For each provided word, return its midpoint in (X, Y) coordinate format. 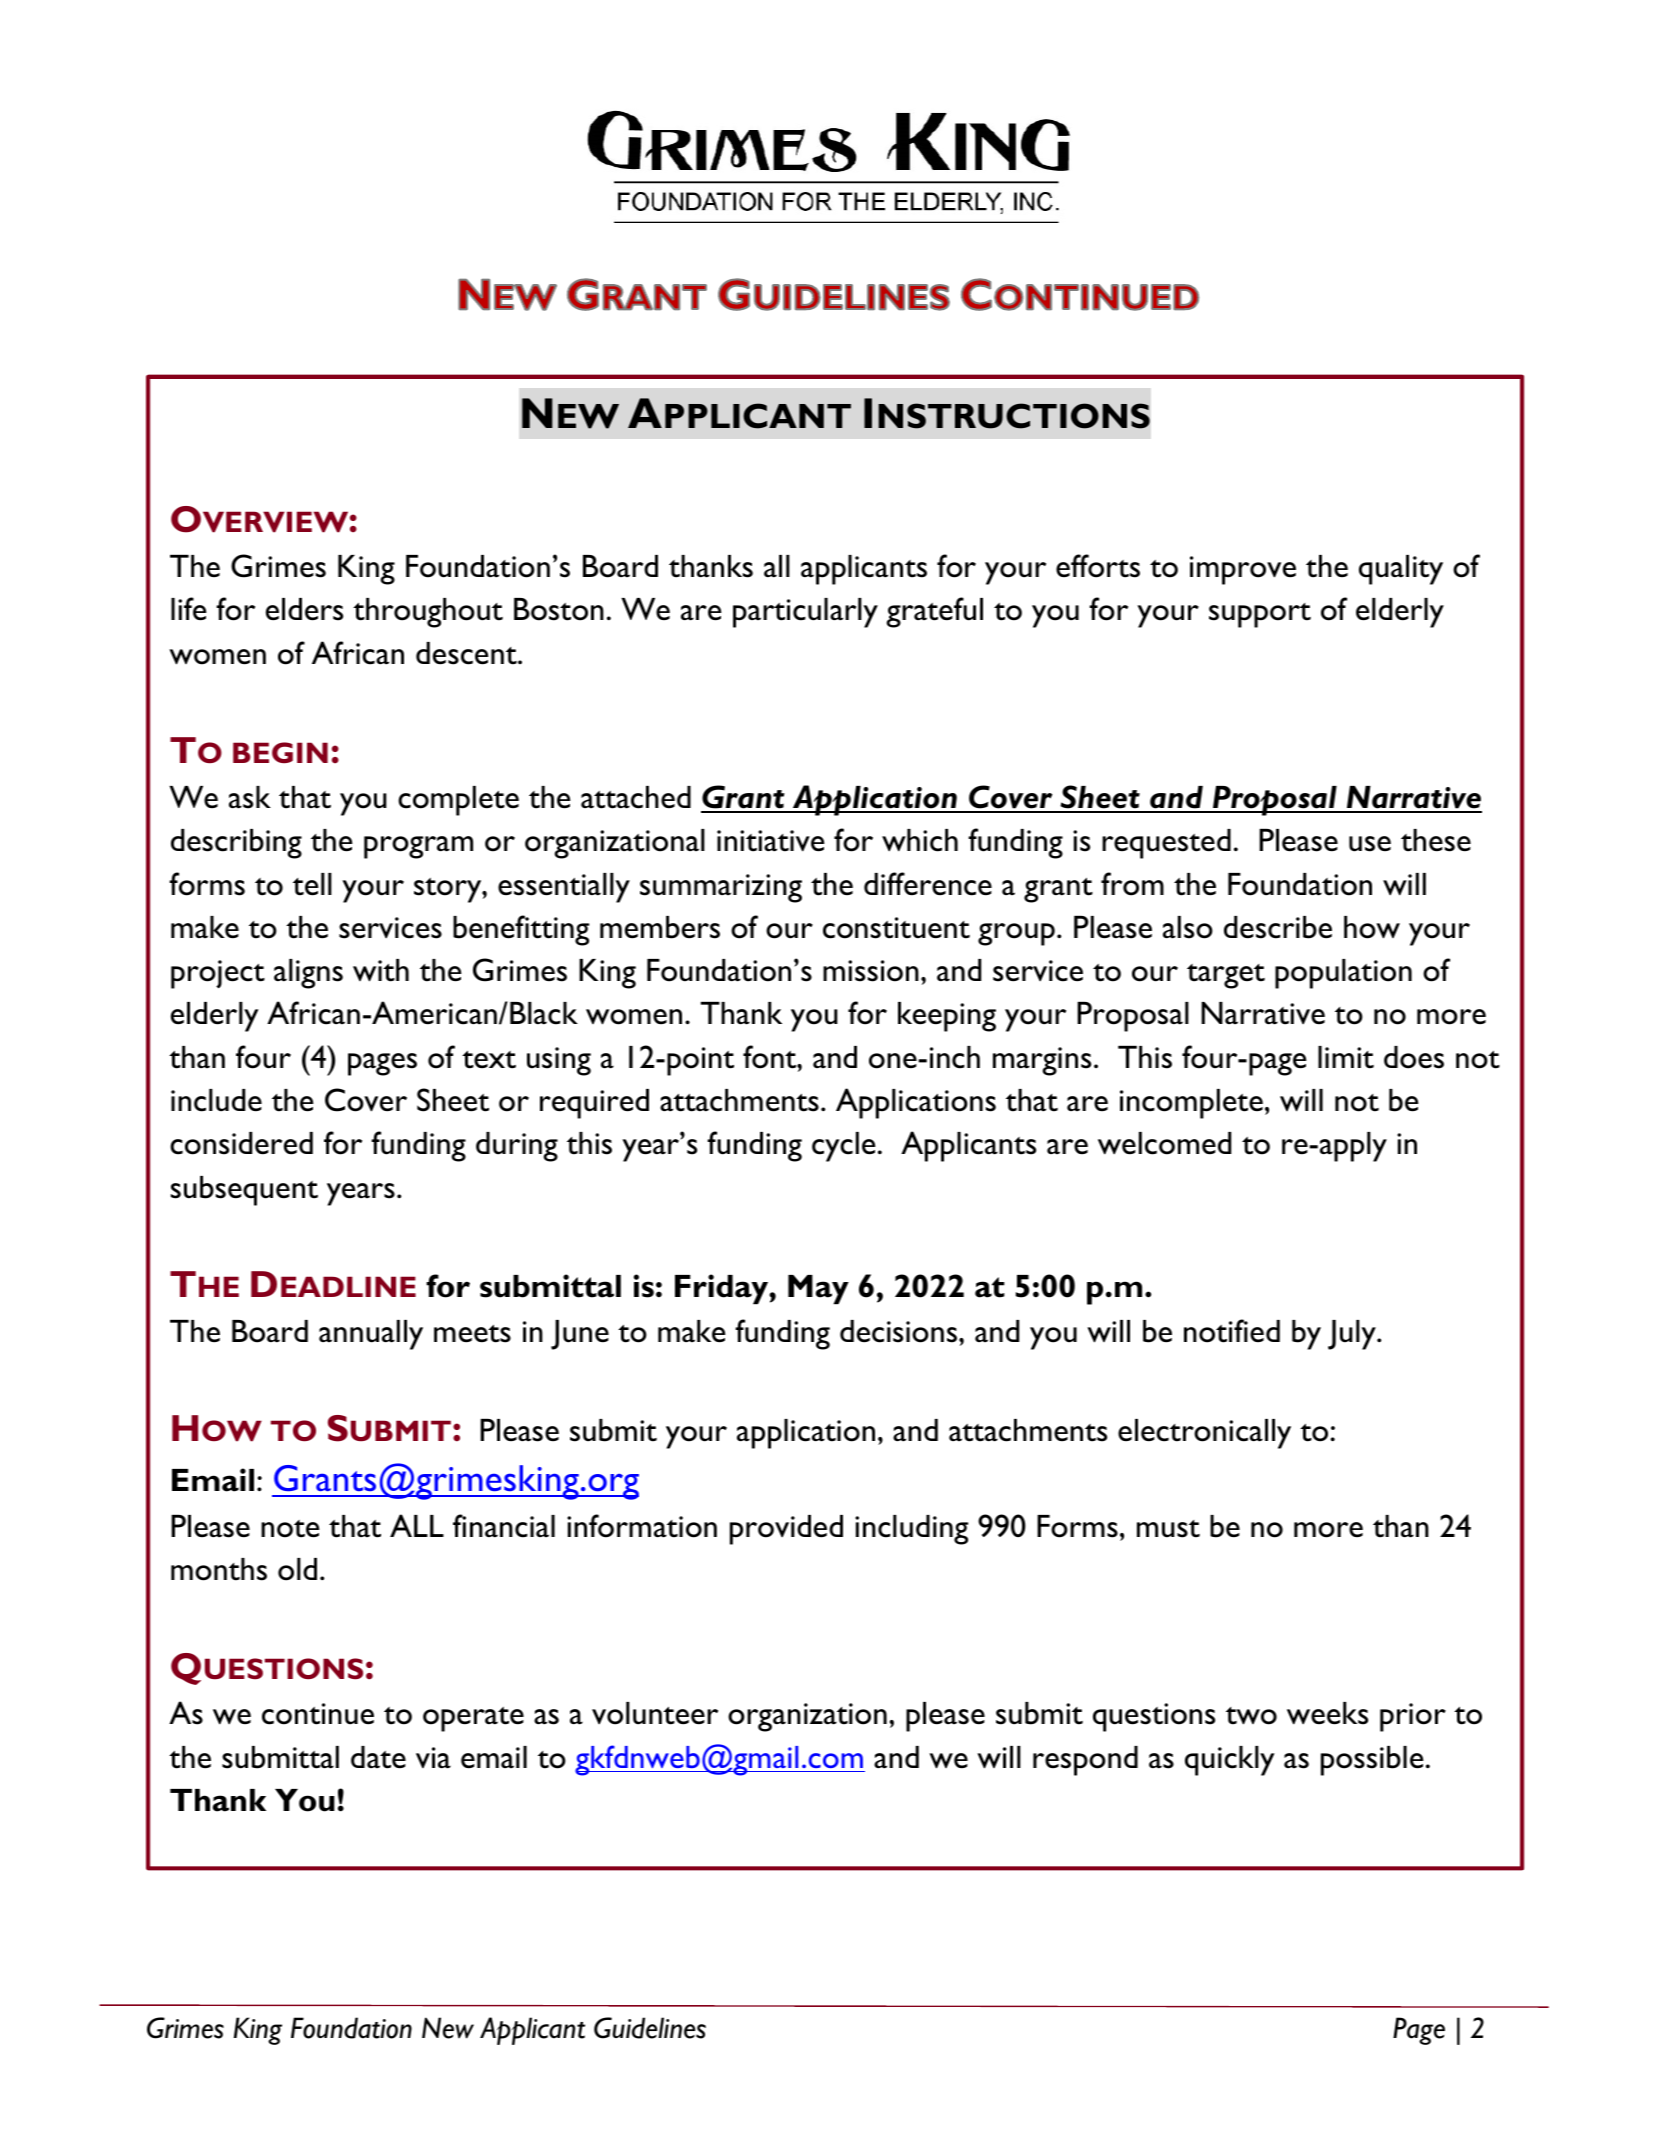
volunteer (655, 1713)
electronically (1204, 1434)
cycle (844, 1147)
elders (304, 609)
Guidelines (650, 2028)
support (1260, 615)
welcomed (1164, 1143)
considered (241, 1143)
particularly (805, 613)
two (1251, 1716)
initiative (771, 841)
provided (786, 1530)
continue (318, 1714)
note (290, 1529)
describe (1278, 927)
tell (312, 884)
